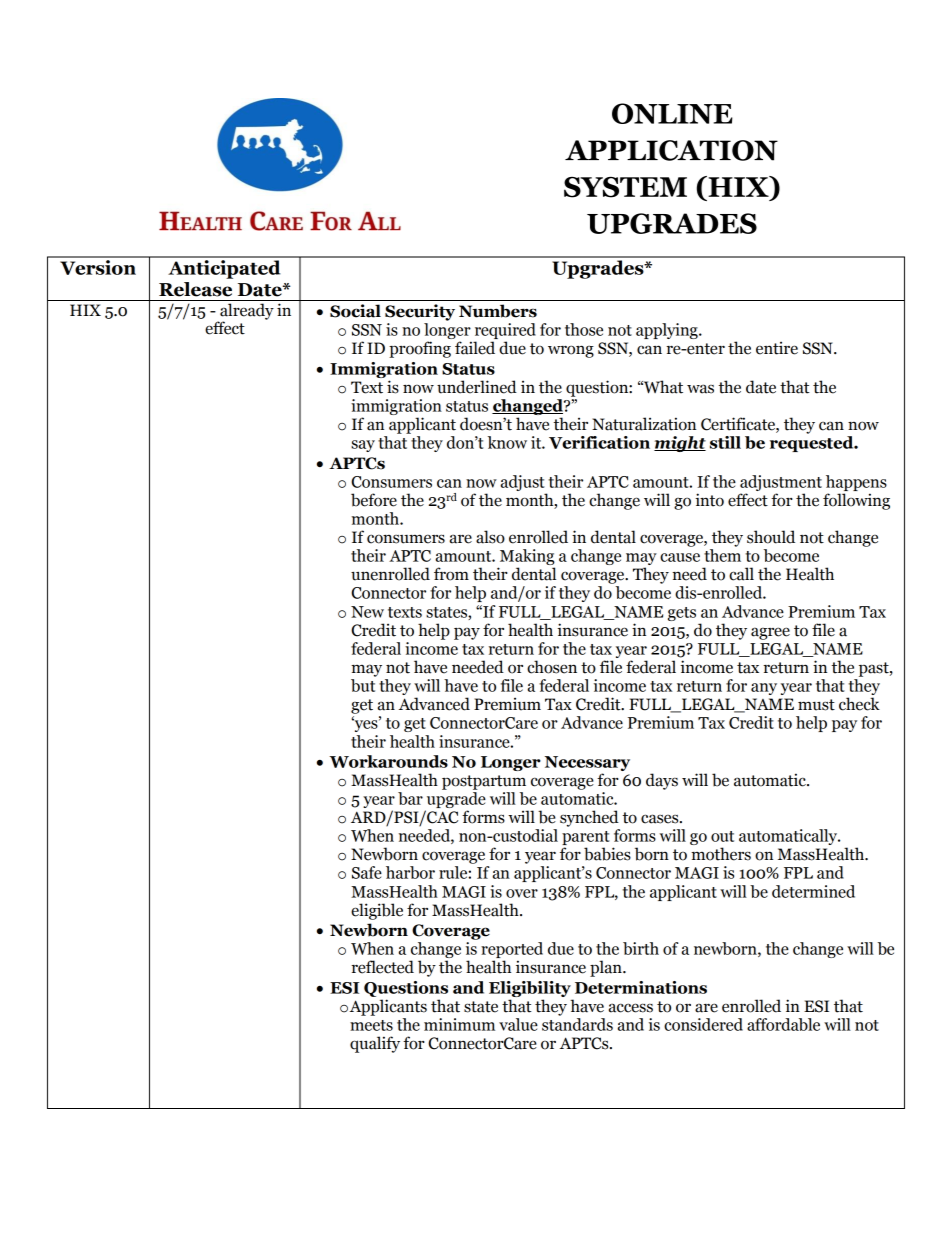 This page has width=952, height=1233. Describe the element at coordinates (631, 1008) in the page. I see `access` at that location.
